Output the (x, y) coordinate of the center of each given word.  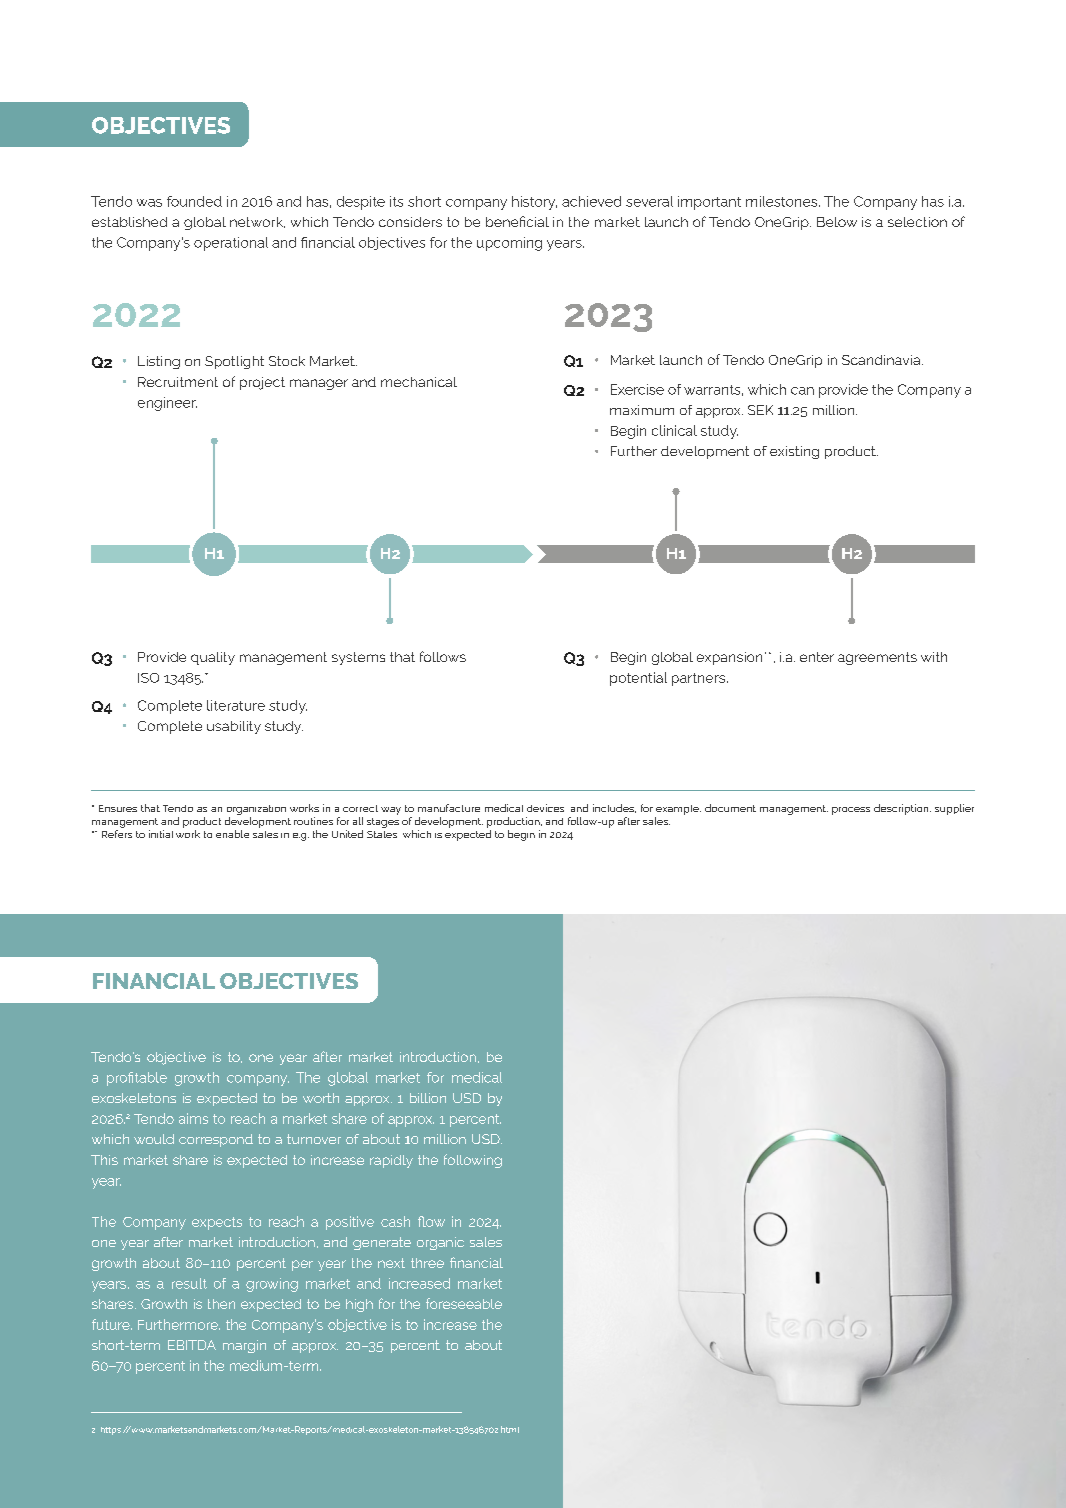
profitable (137, 1079)
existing (794, 452)
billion (428, 1098)
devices (545, 808)
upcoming (509, 244)
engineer (167, 404)
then (221, 1304)
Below (837, 222)
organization (256, 810)
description (902, 809)
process (851, 811)
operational (231, 244)
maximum (642, 410)
